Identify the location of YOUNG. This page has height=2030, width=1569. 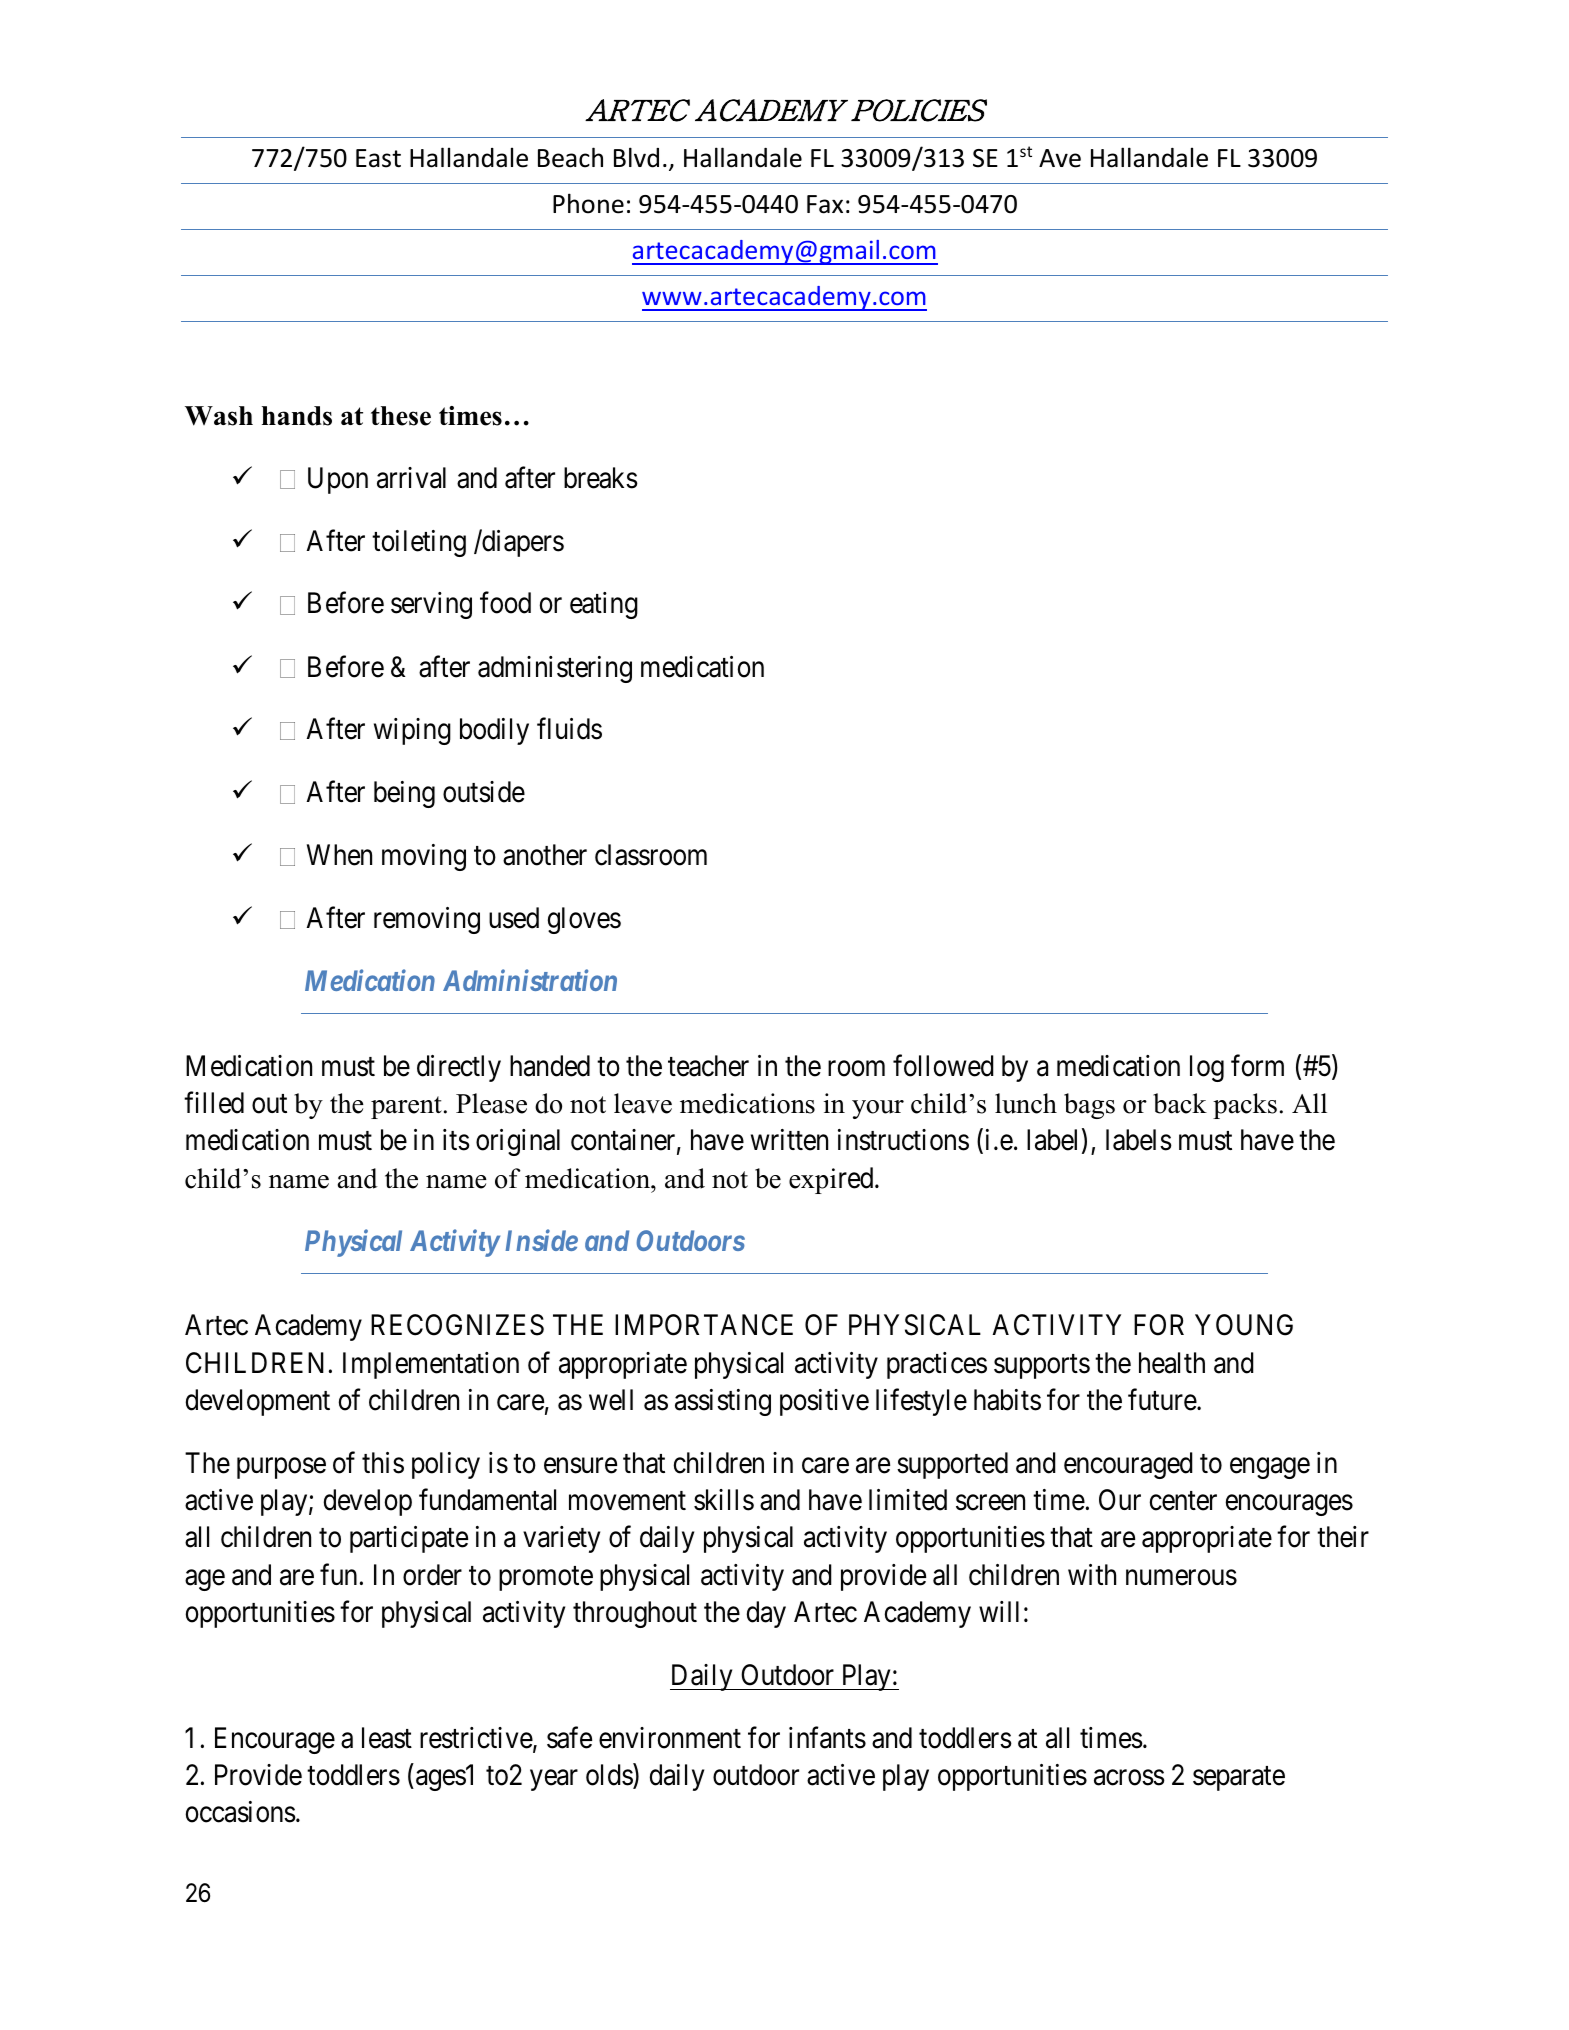
(1244, 1325).
